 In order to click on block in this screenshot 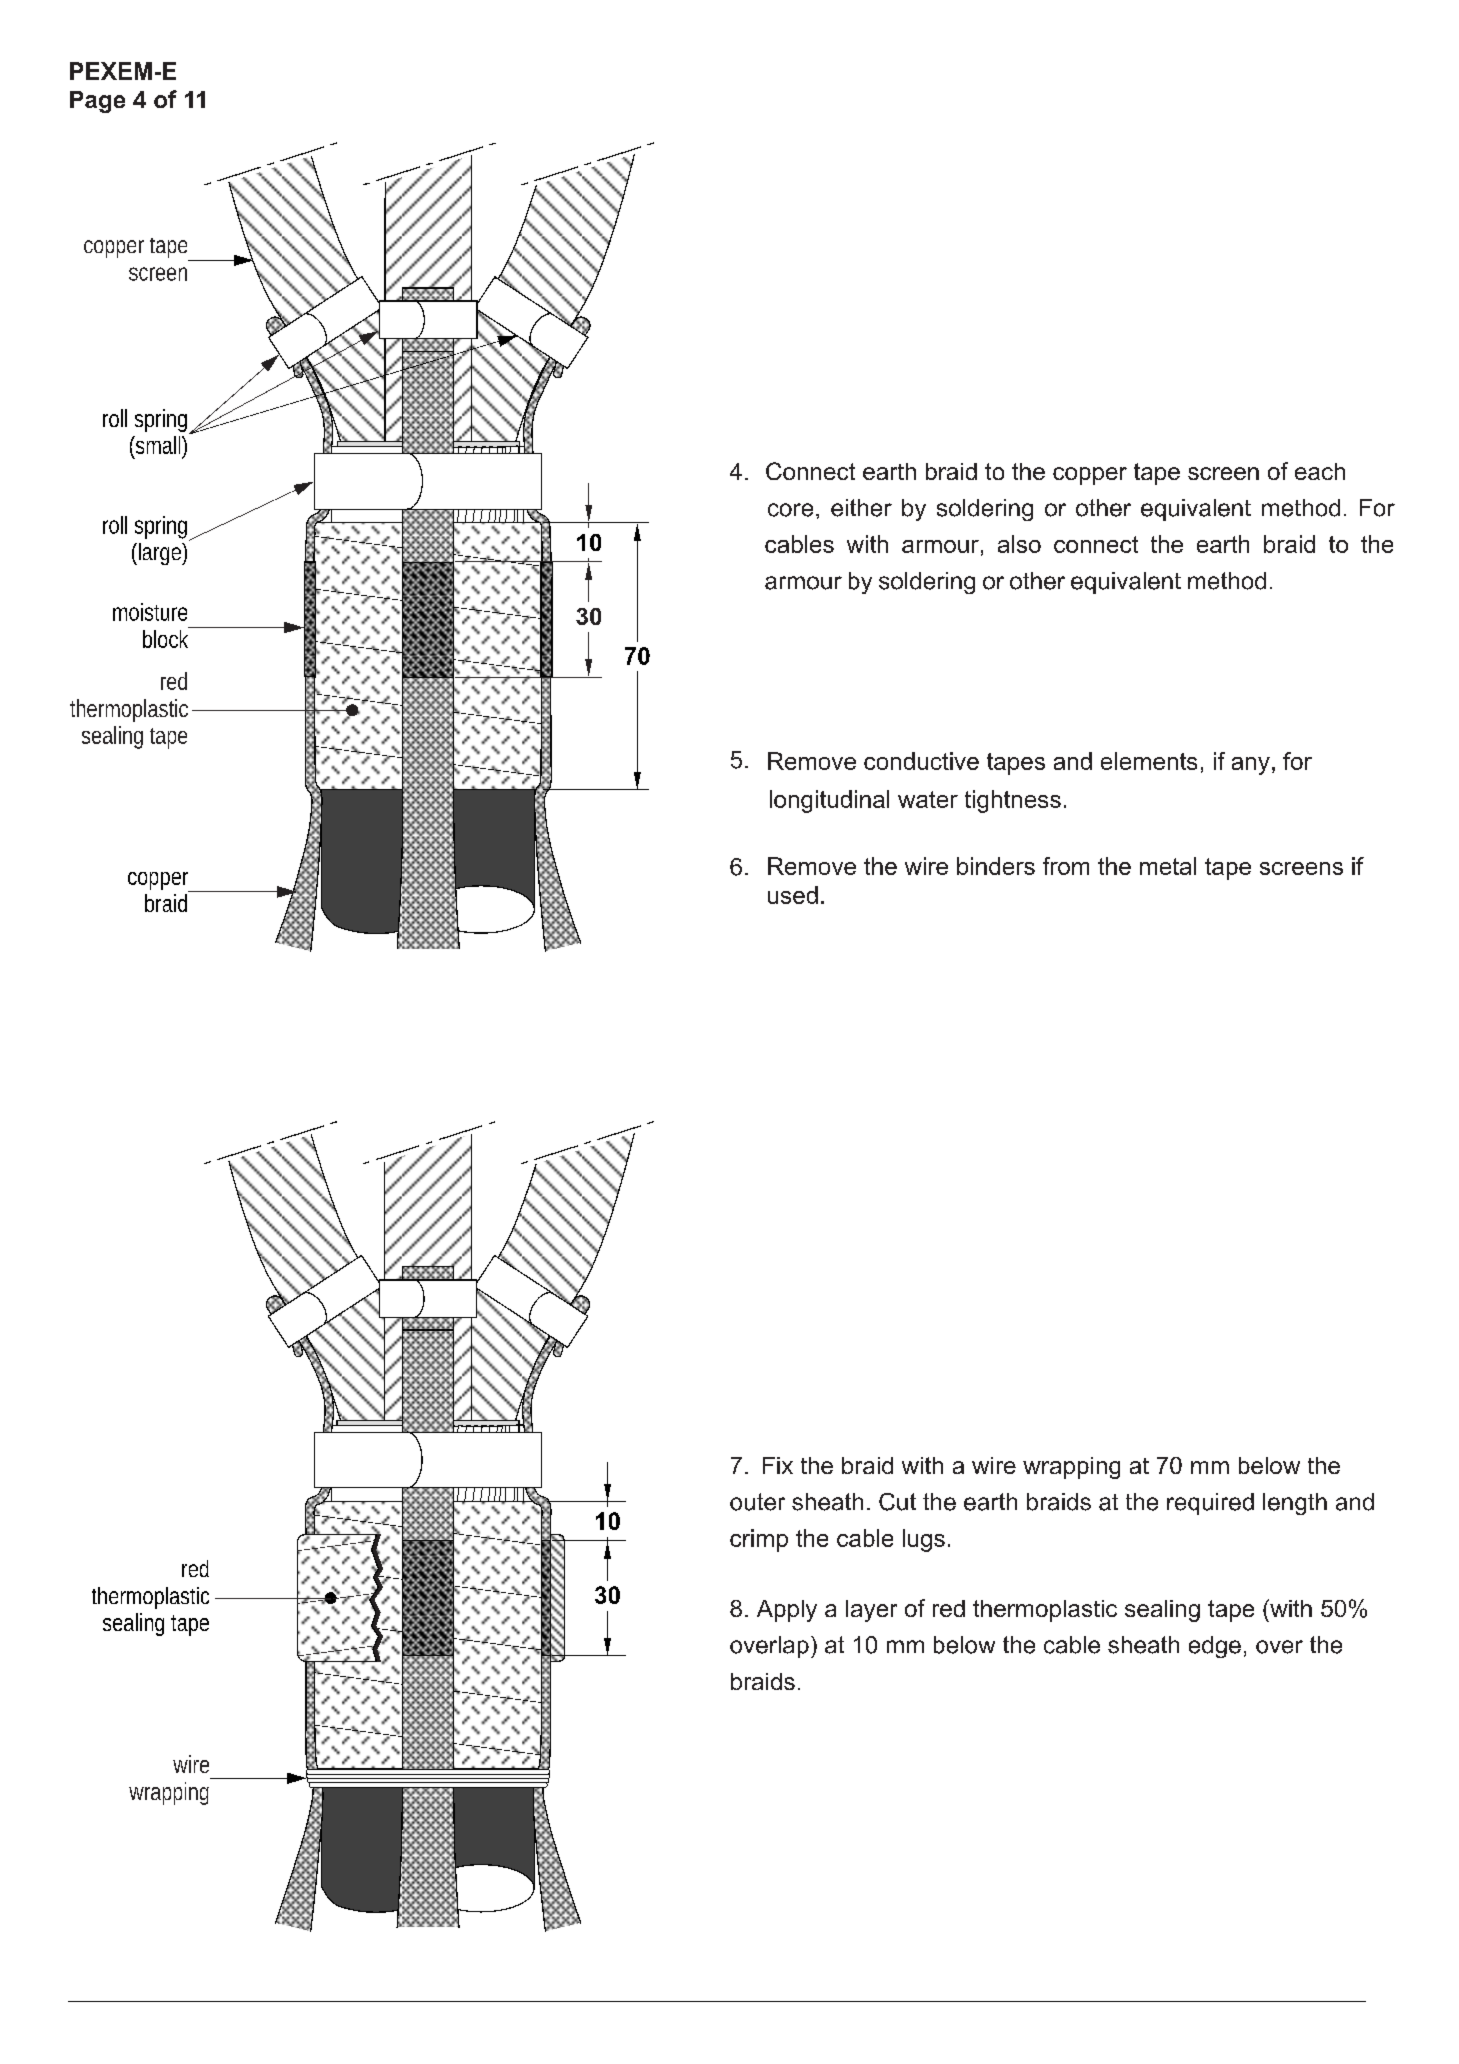, I will do `click(165, 639)`.
